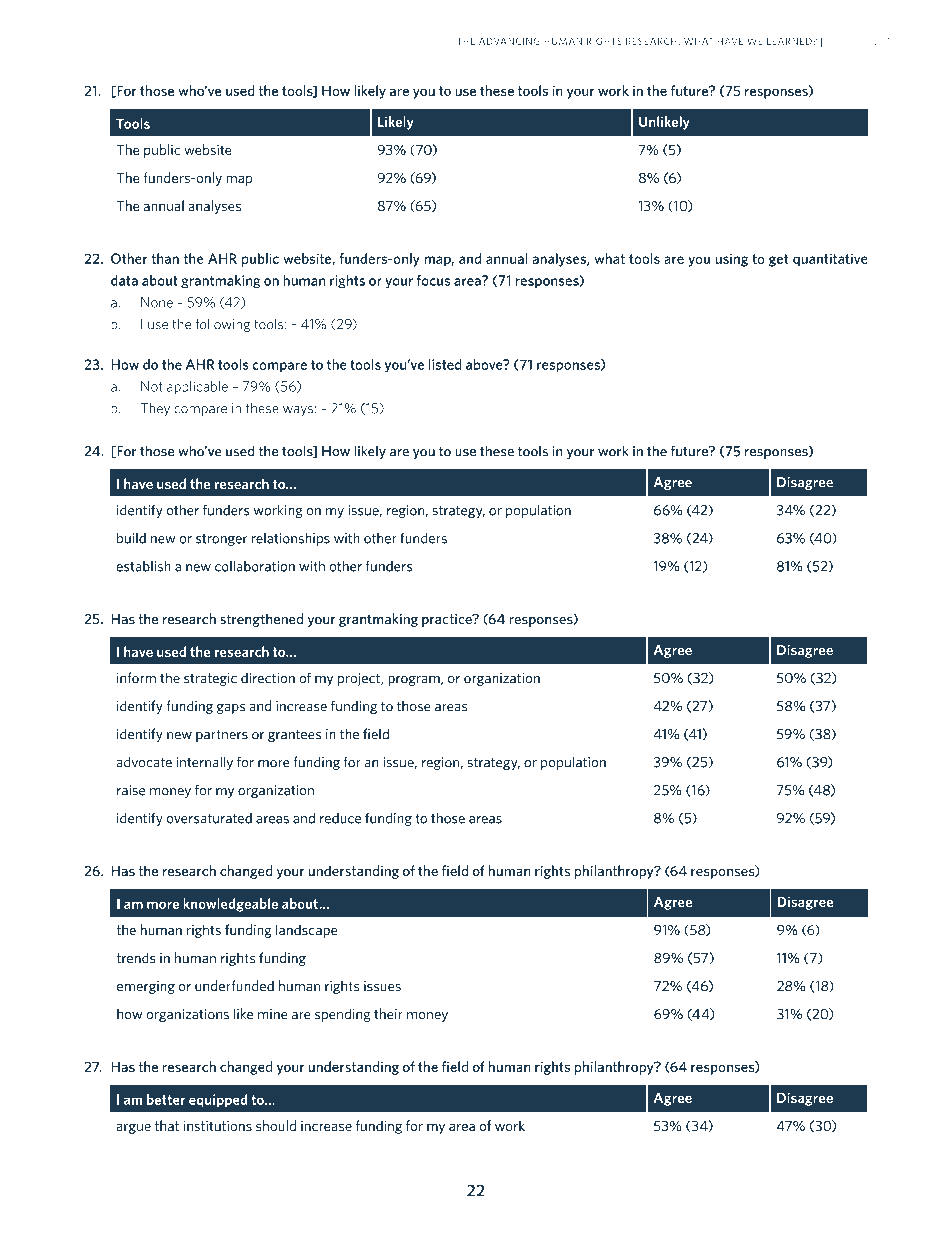 This screenshot has width=952, height=1233. I want to click on their, so click(388, 1013).
